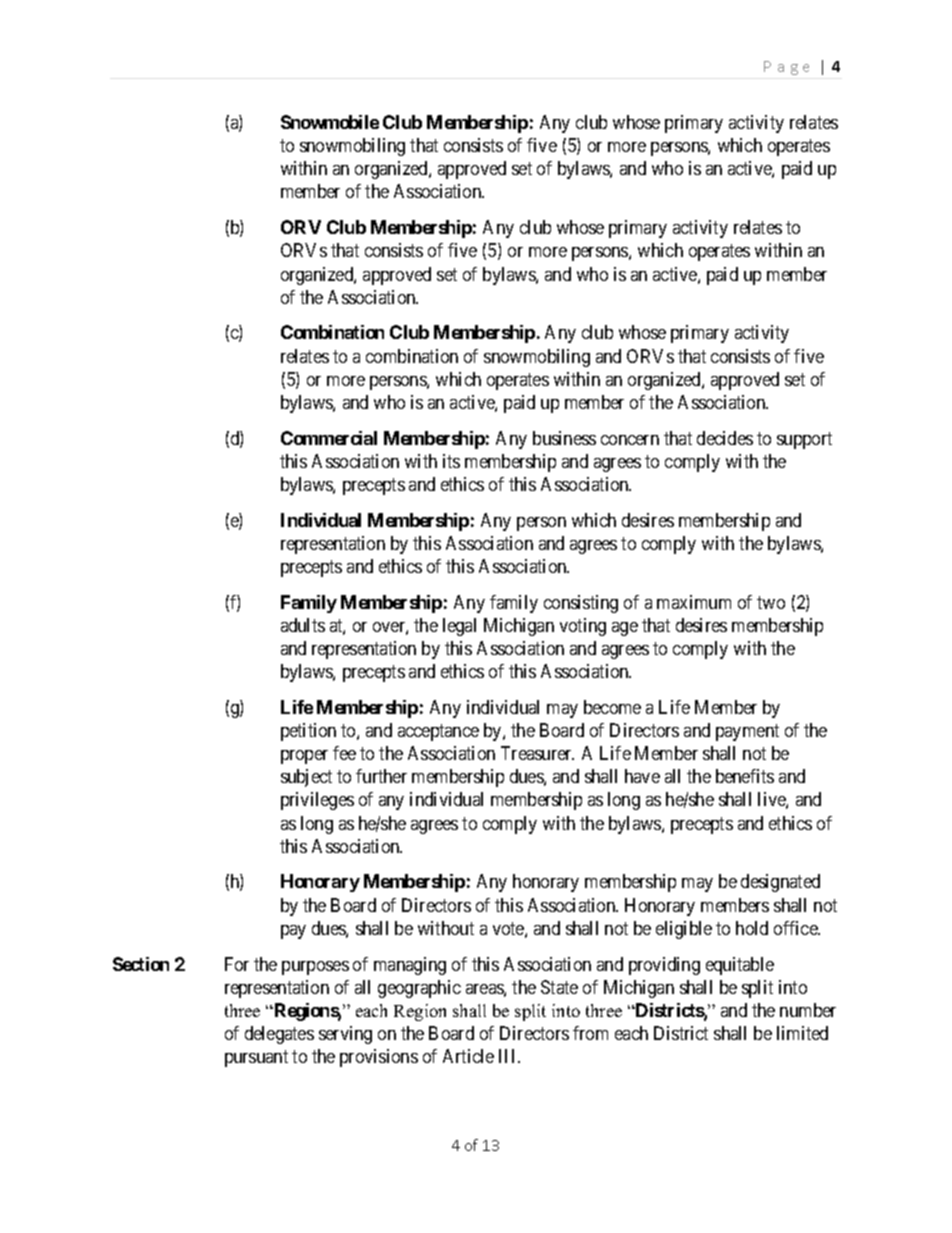 This document has height=1233, width=952. What do you see at coordinates (330, 122) in the document?
I see `Snowmobile` at bounding box center [330, 122].
